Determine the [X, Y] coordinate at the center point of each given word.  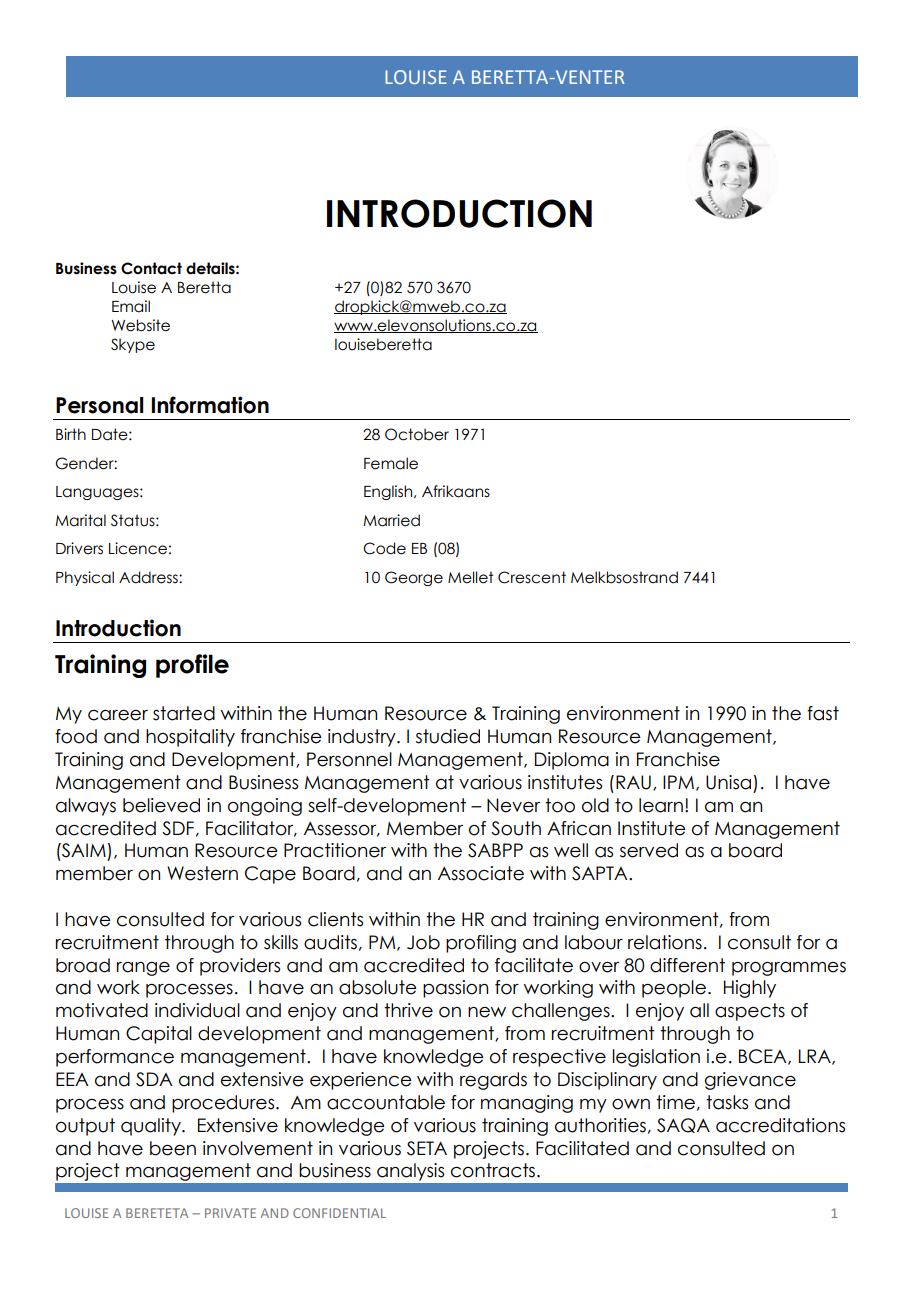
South [516, 828]
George [414, 578]
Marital [80, 520]
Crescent [532, 577]
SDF [178, 828]
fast [823, 713]
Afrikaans [456, 491]
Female [391, 463]
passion [455, 989]
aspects [750, 1012]
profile [192, 666]
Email [131, 306]
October [417, 434]
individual [197, 1010]
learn [661, 805]
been [173, 1148]
